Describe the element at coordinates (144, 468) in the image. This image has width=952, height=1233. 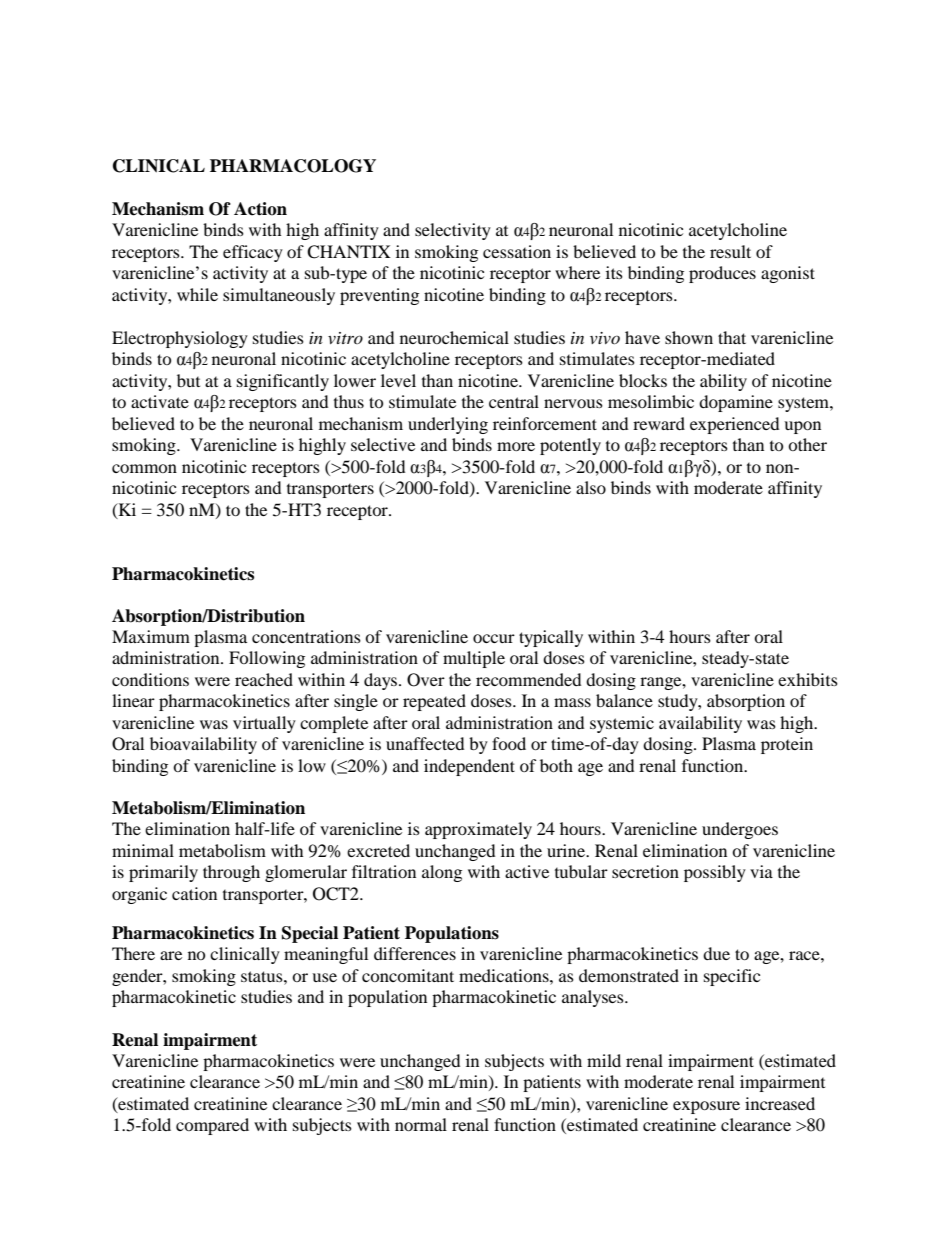
I see `common` at that location.
